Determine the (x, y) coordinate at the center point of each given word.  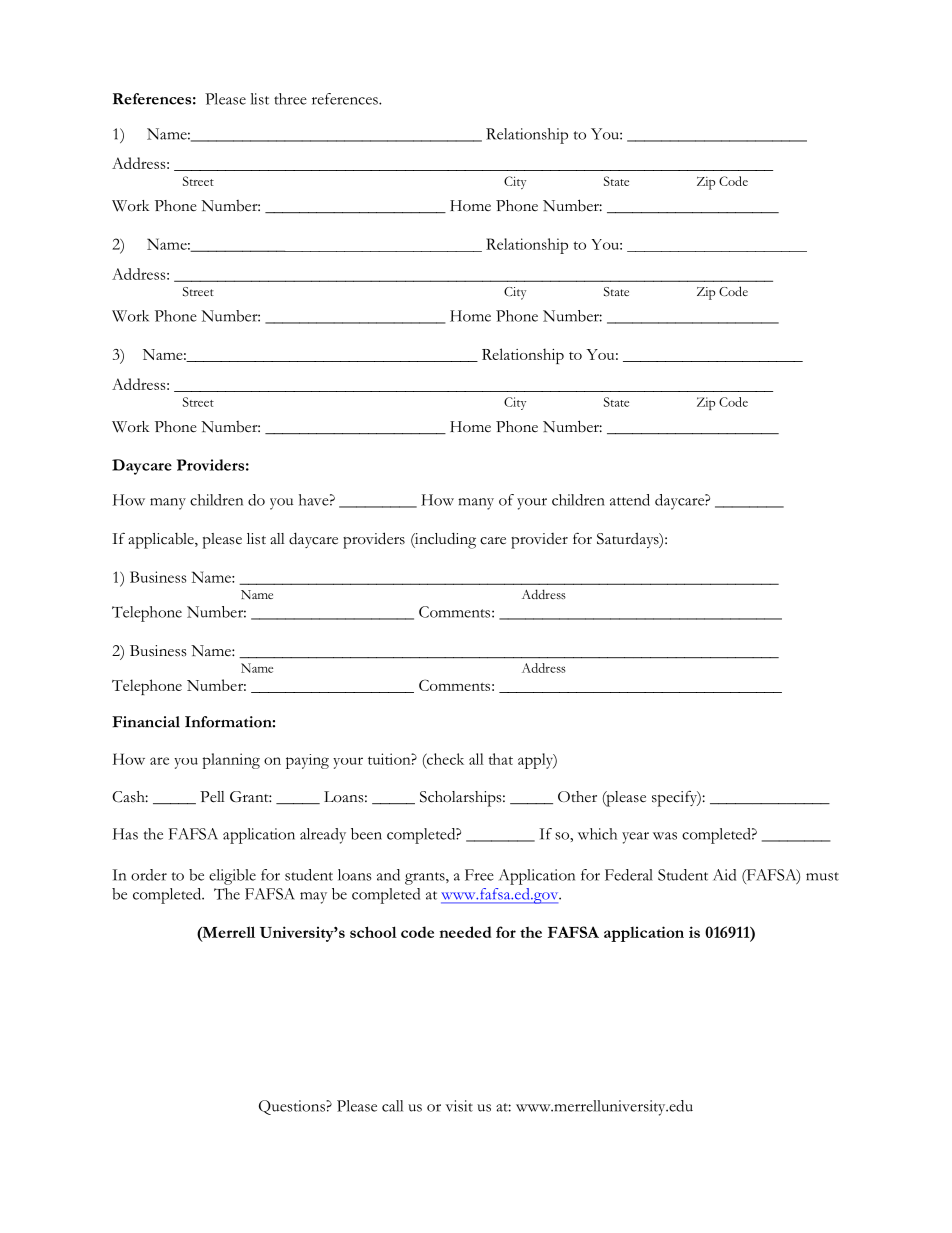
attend (630, 500)
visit (459, 1106)
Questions (293, 1107)
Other (577, 796)
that (500, 759)
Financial (146, 722)
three (290, 99)
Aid (724, 875)
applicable (162, 541)
